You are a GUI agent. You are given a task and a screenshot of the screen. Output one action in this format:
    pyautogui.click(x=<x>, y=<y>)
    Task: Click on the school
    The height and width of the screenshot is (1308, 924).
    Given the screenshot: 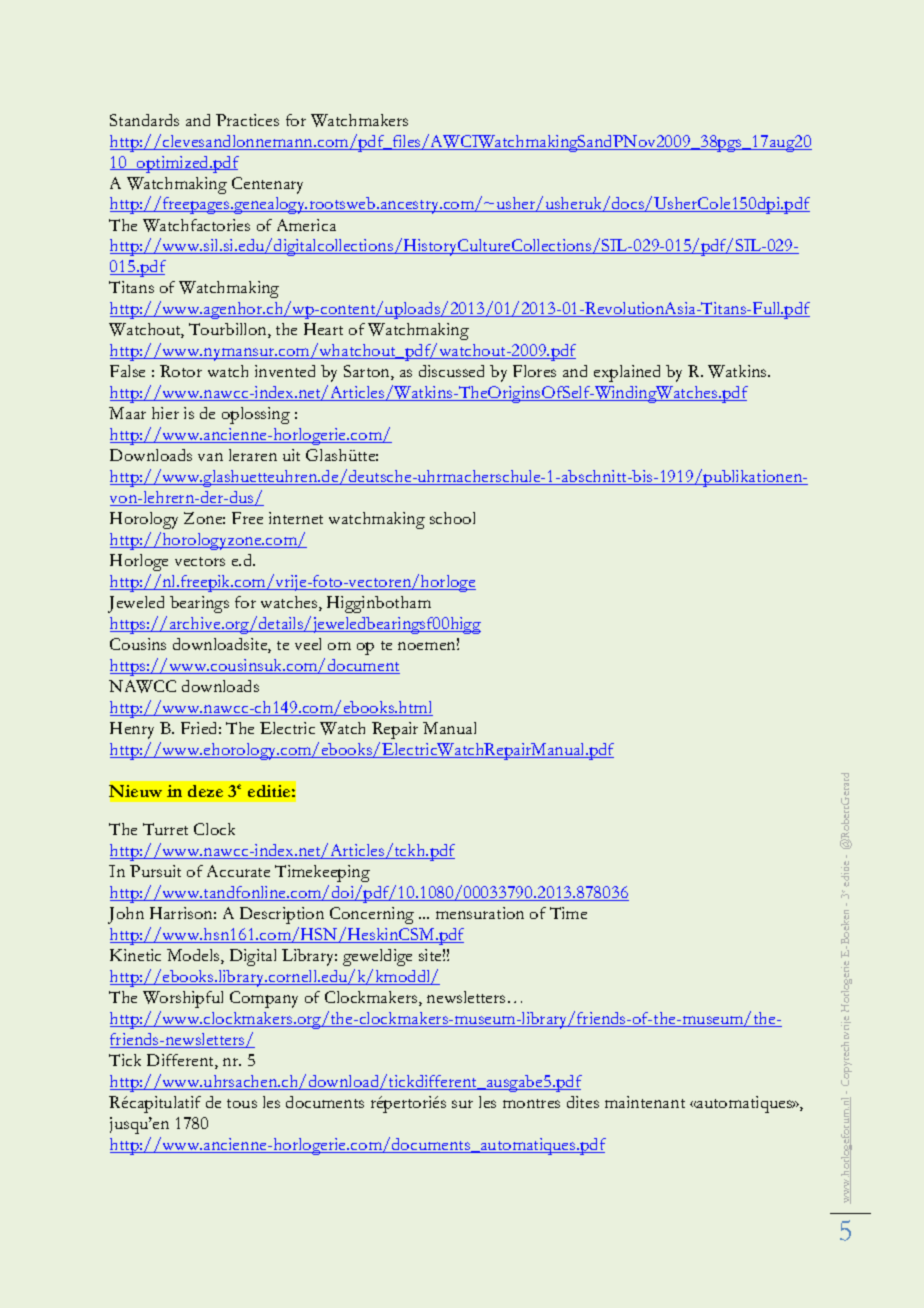 What is the action you would take?
    pyautogui.click(x=452, y=518)
